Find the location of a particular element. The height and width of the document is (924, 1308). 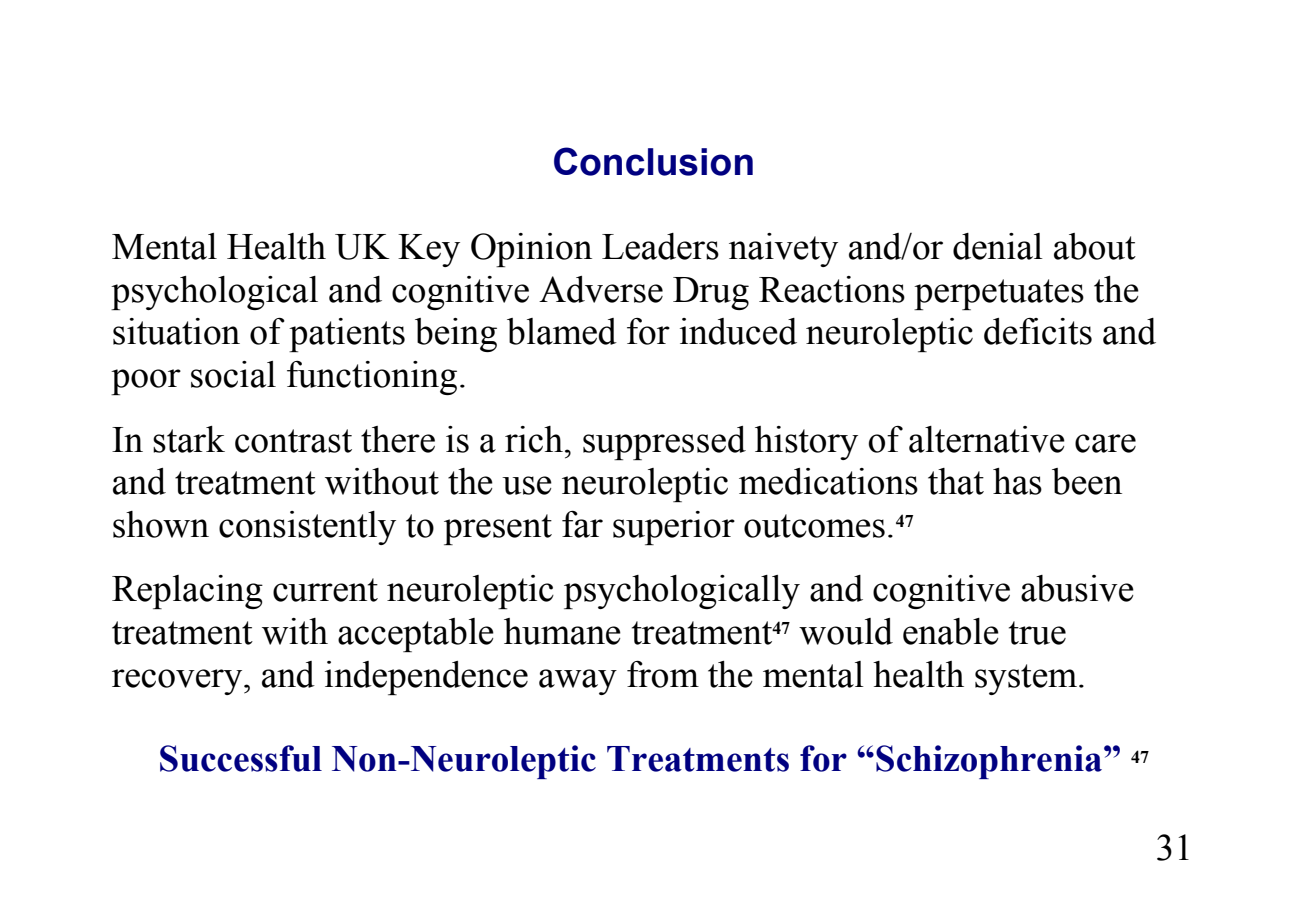

blamed is located at coordinates (562, 331).
